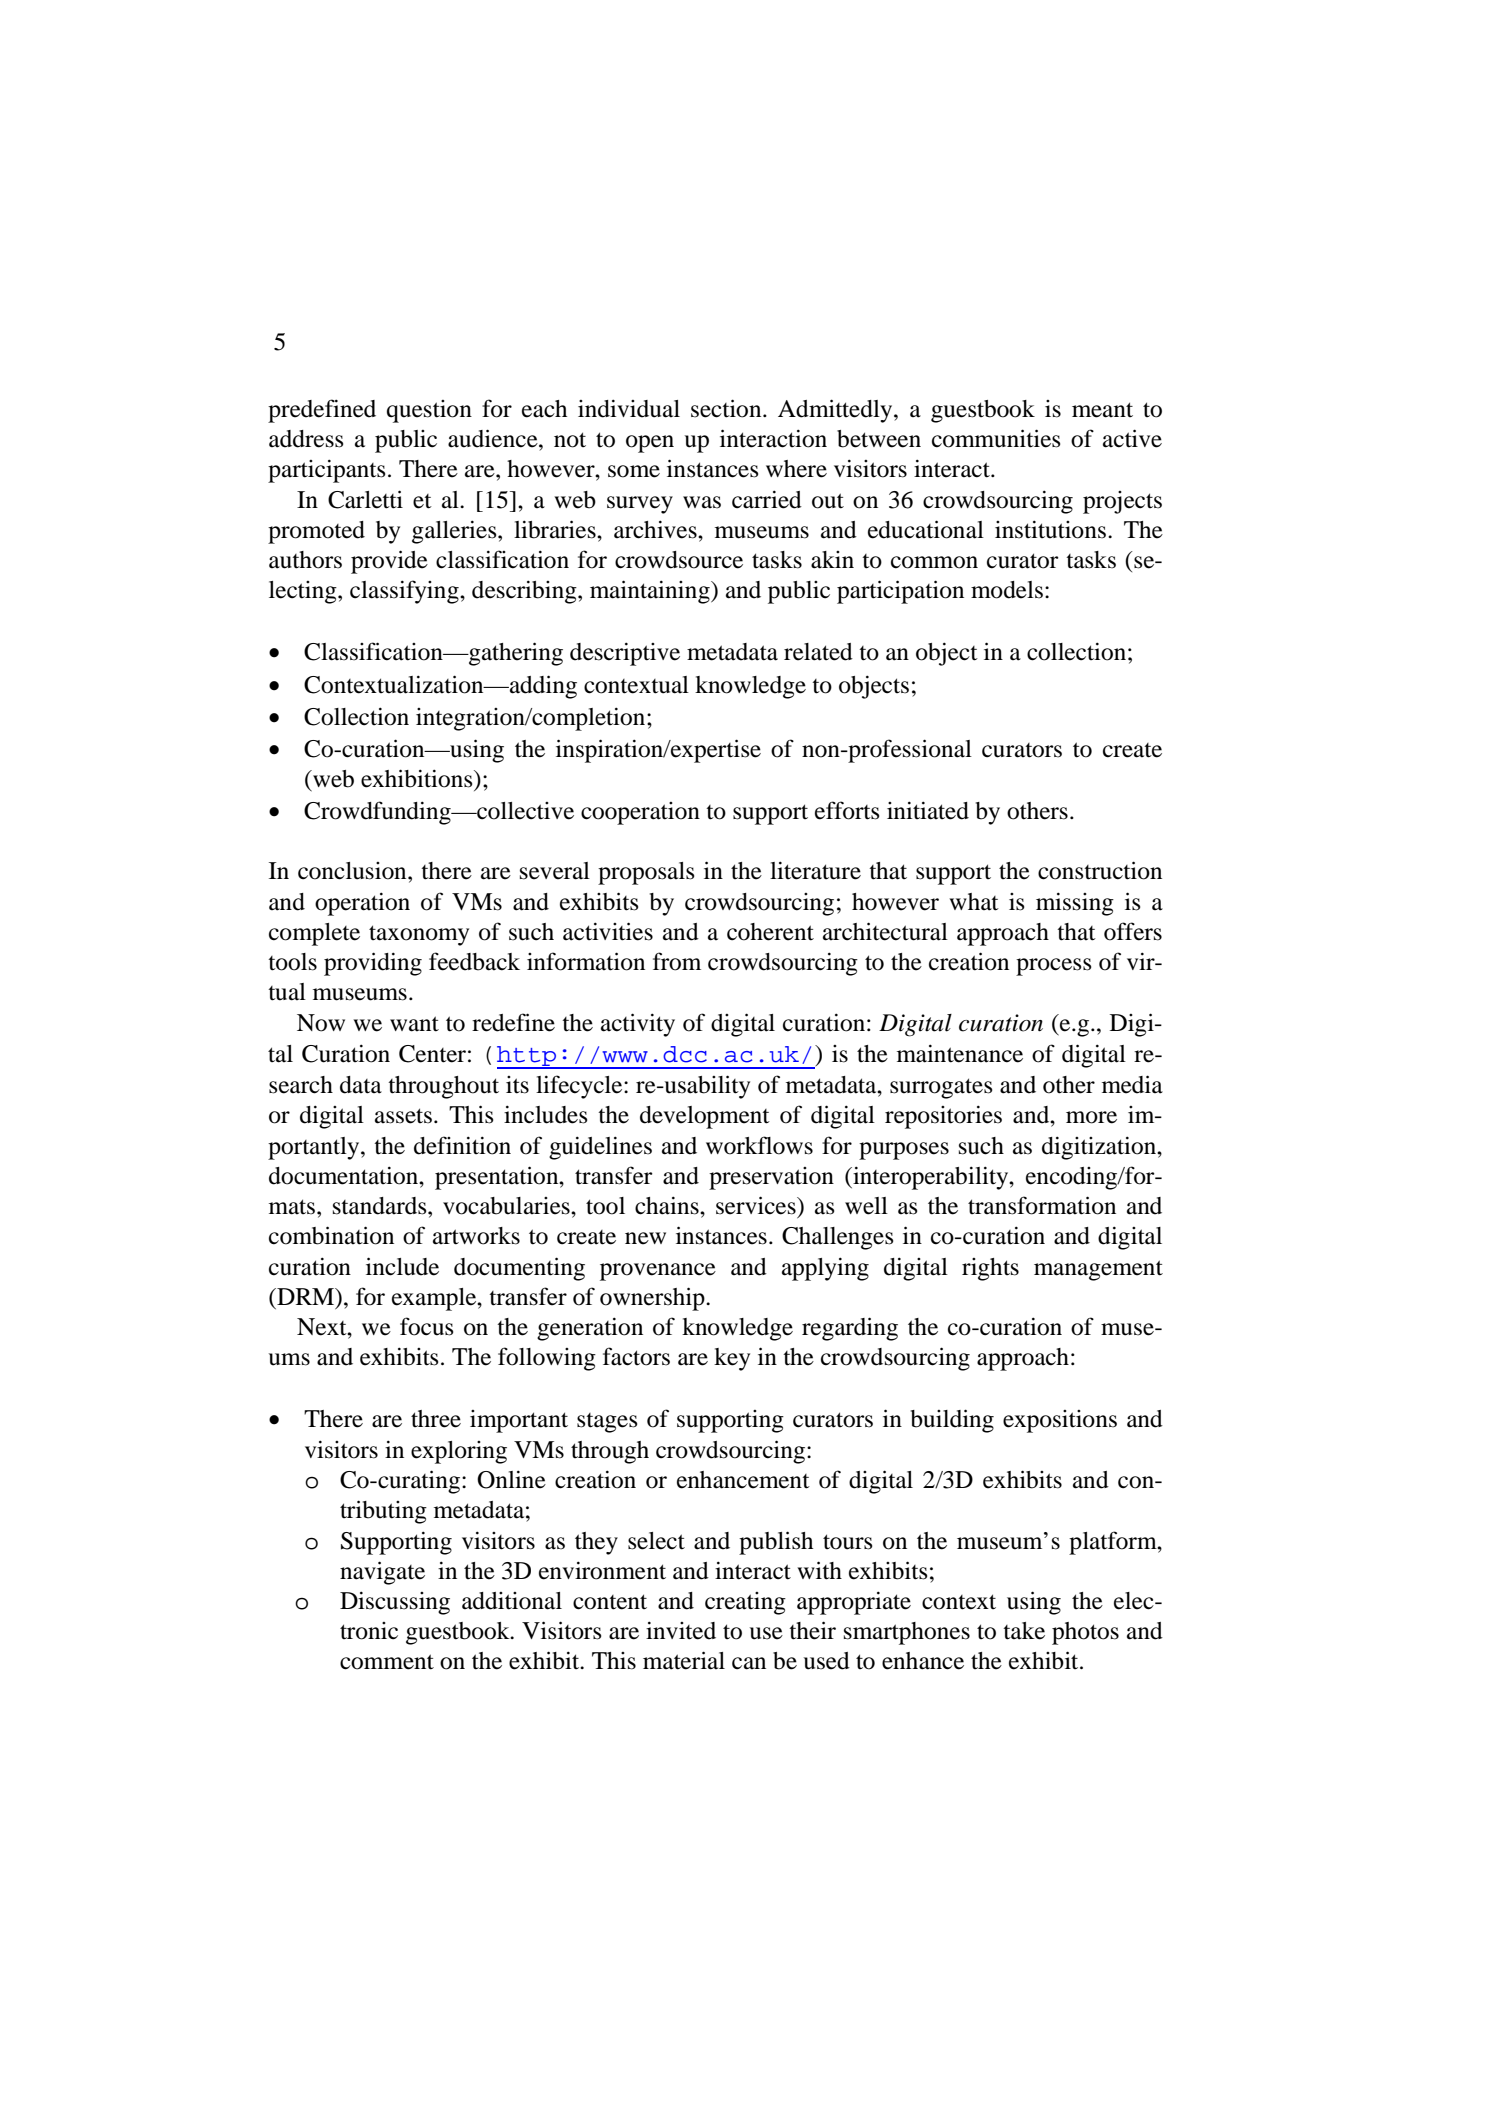  I want to click on conclusion, so click(353, 871).
